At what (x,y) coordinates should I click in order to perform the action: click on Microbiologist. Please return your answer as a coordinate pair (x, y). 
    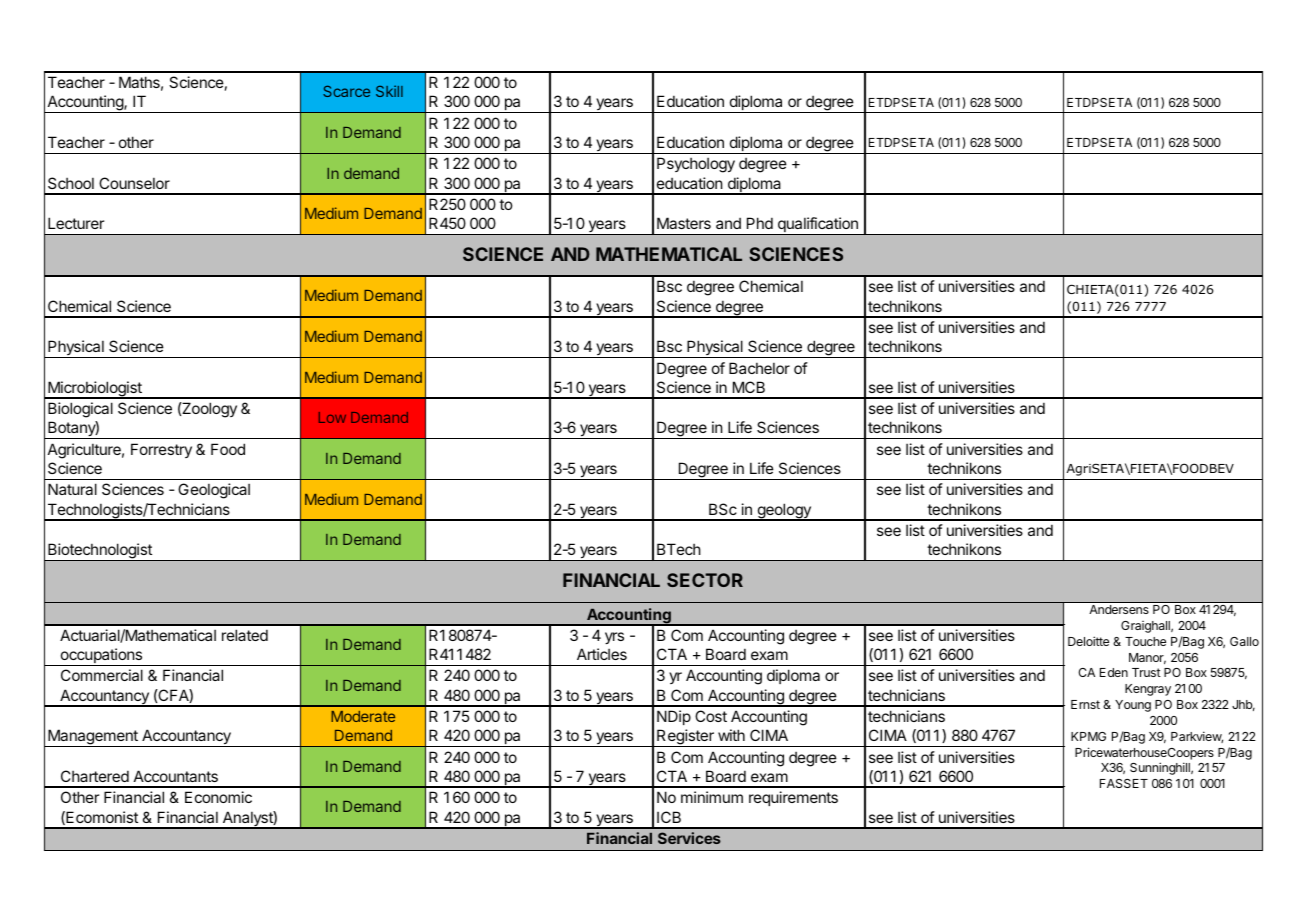
    Looking at the image, I should click on (95, 390).
